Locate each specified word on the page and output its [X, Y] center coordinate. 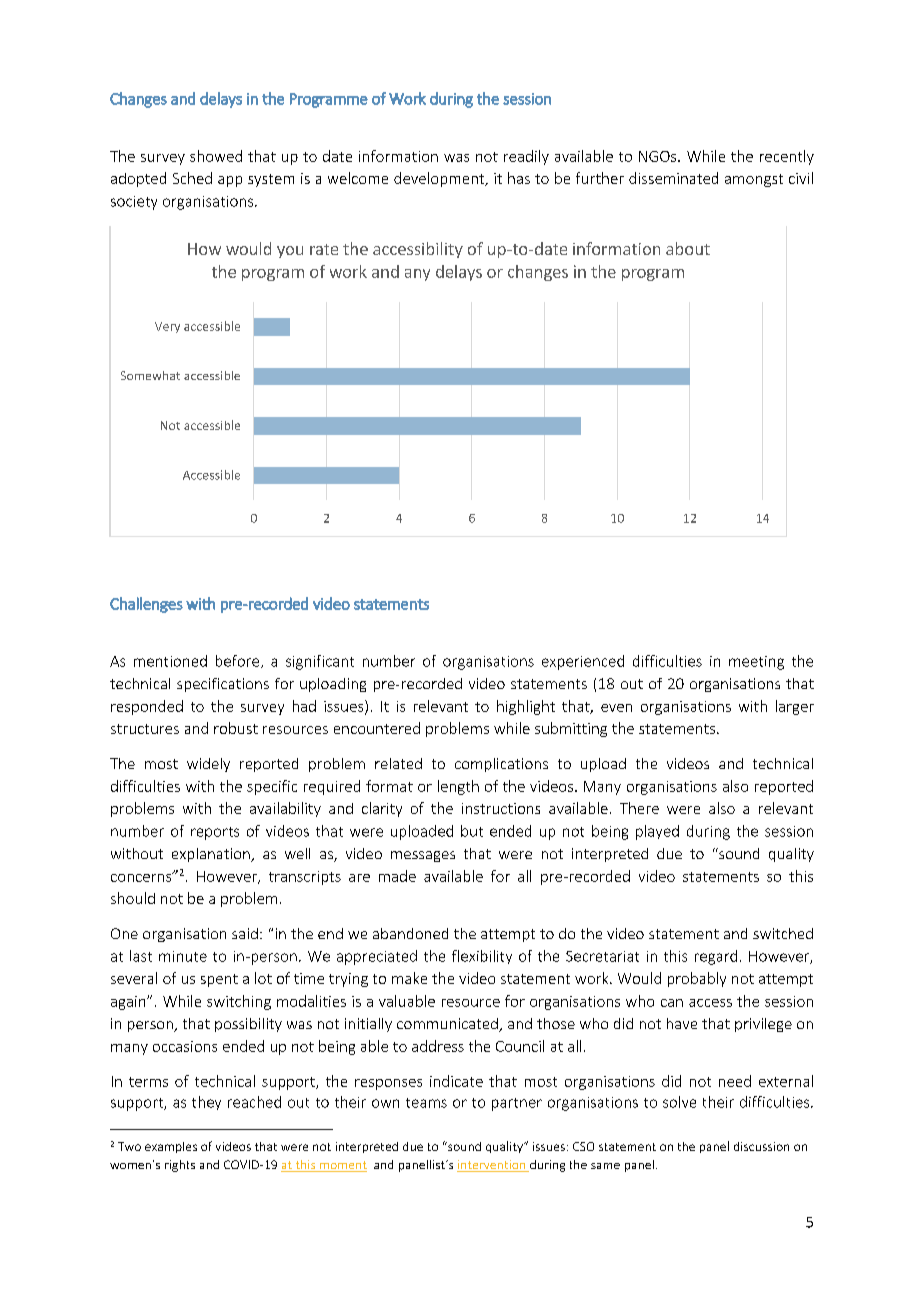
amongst [754, 180]
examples [171, 1147]
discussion [761, 1146]
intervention [492, 1166]
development [440, 179]
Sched [192, 178]
